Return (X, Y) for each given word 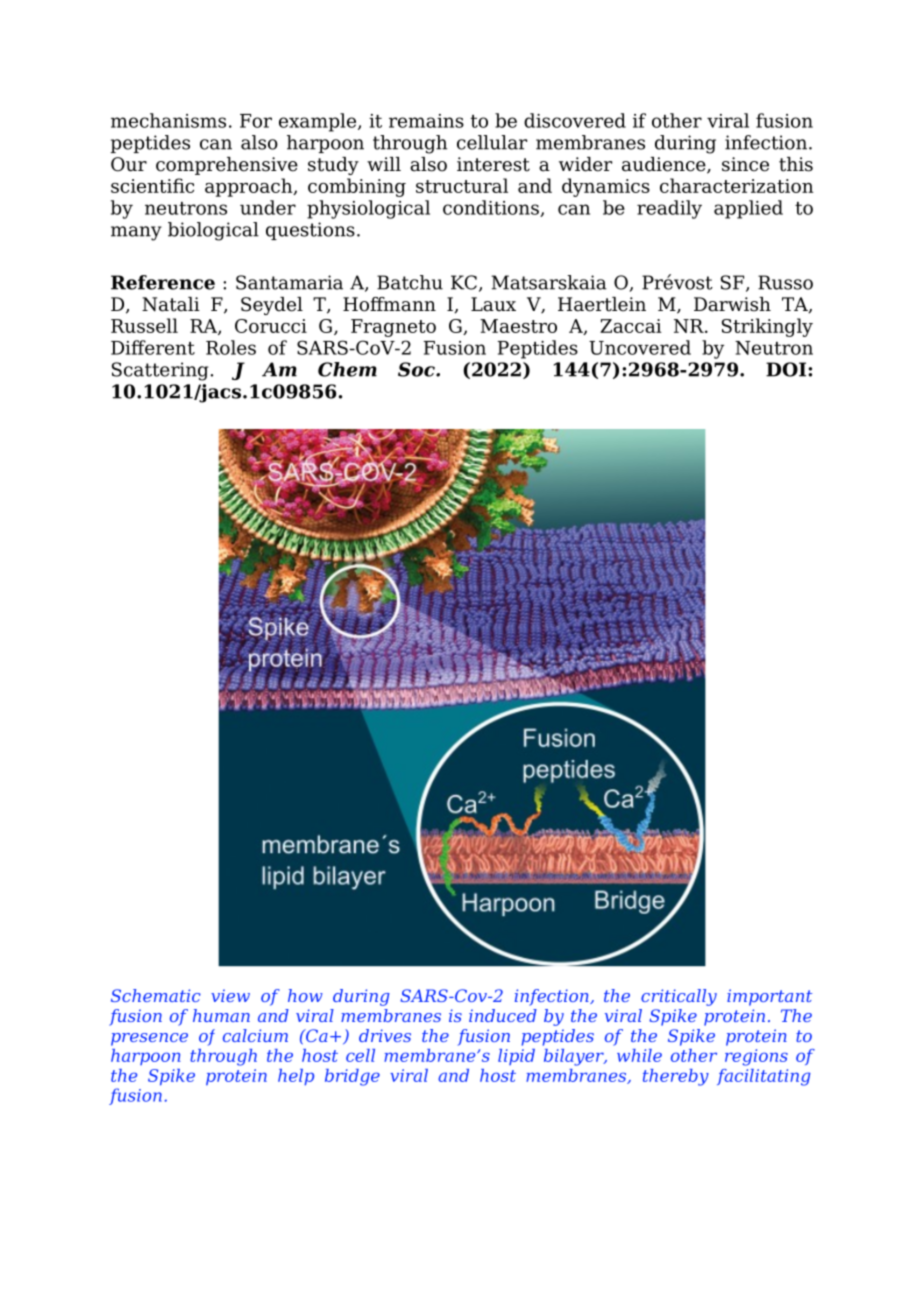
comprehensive (227, 166)
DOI (787, 369)
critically (679, 997)
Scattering (160, 371)
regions (756, 1057)
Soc (417, 369)
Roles (231, 347)
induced (503, 1015)
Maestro (518, 326)
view (230, 995)
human (221, 1015)
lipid (516, 1057)
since (745, 164)
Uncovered (640, 347)
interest (493, 164)
